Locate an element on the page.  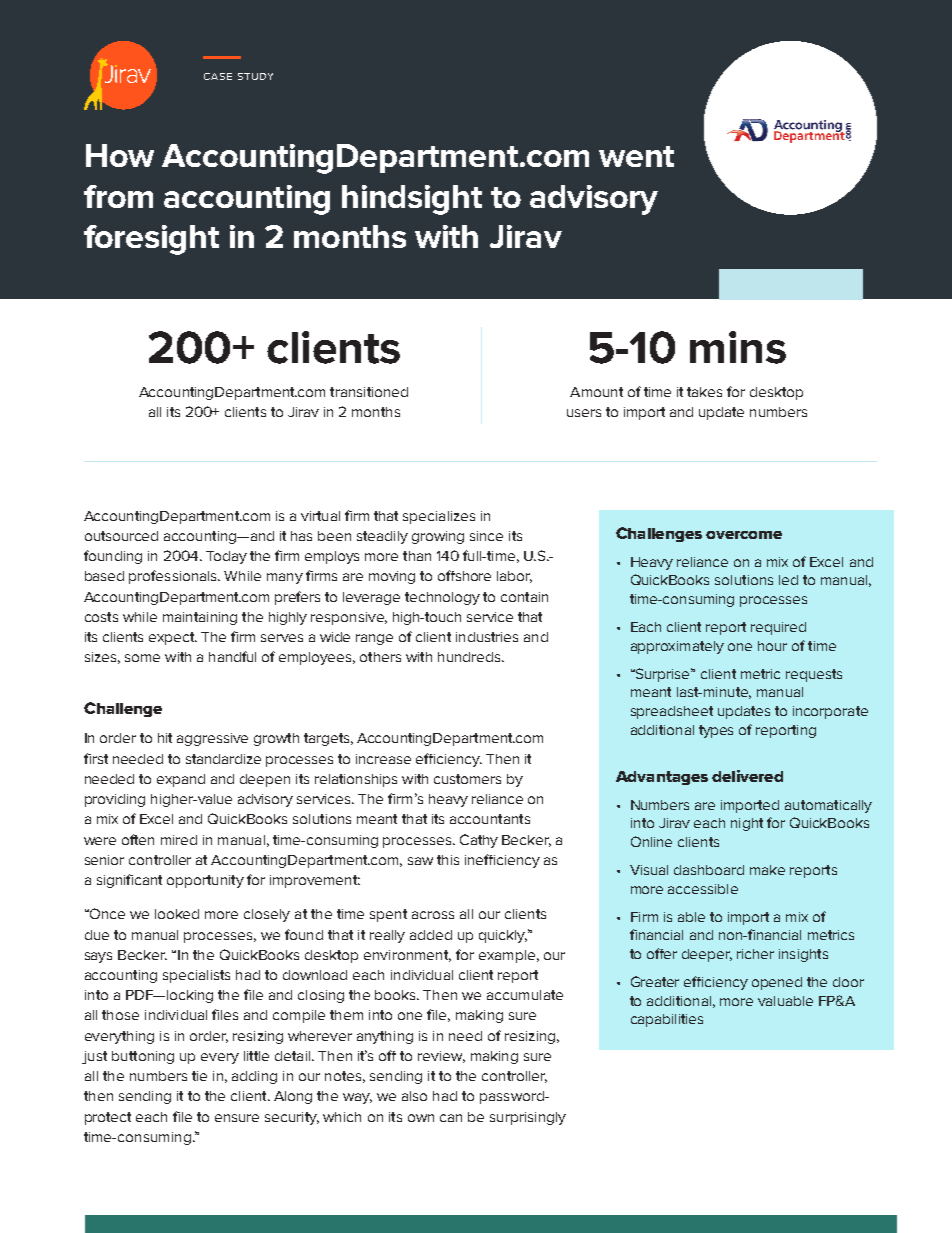
expand is located at coordinates (181, 780).
